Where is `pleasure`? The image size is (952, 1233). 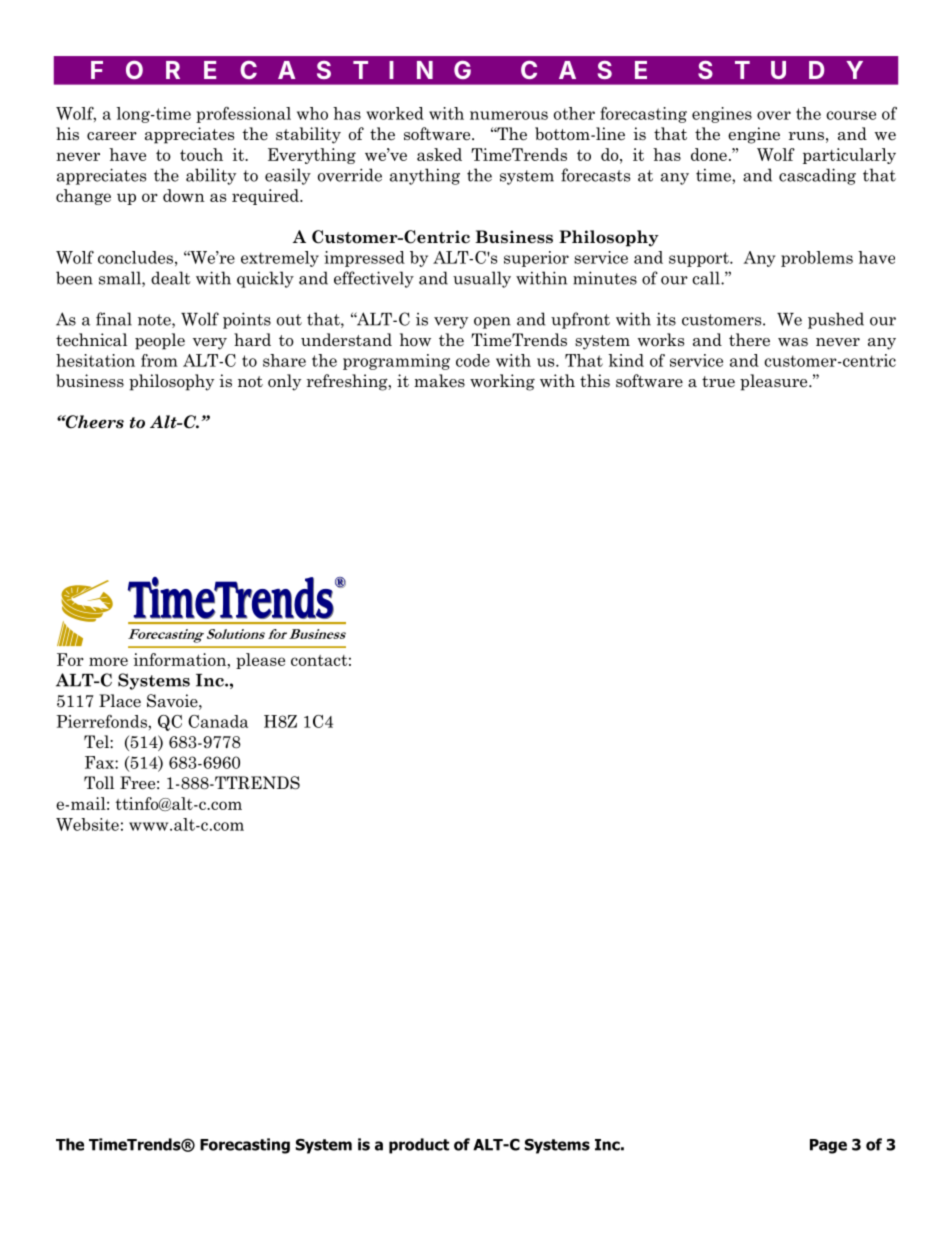
pleasure is located at coordinates (775, 382).
